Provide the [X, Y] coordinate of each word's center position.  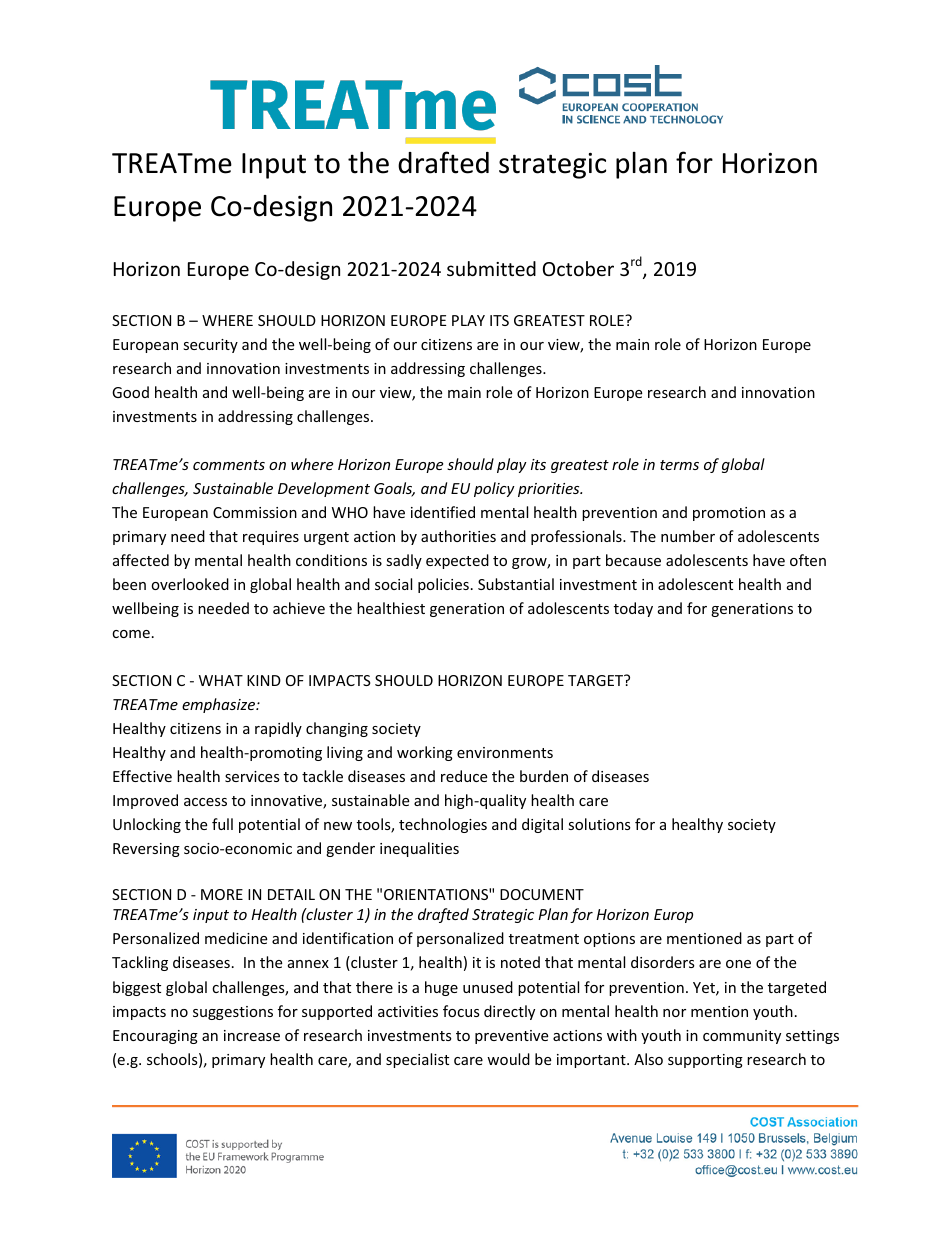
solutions [599, 824]
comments [229, 465]
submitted [491, 268]
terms [679, 465]
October [578, 268]
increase [252, 1035]
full [222, 824]
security [210, 346]
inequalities [419, 849]
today [633, 609]
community [742, 1037]
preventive [511, 1037]
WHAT [221, 680]
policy [494, 489]
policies [443, 585]
